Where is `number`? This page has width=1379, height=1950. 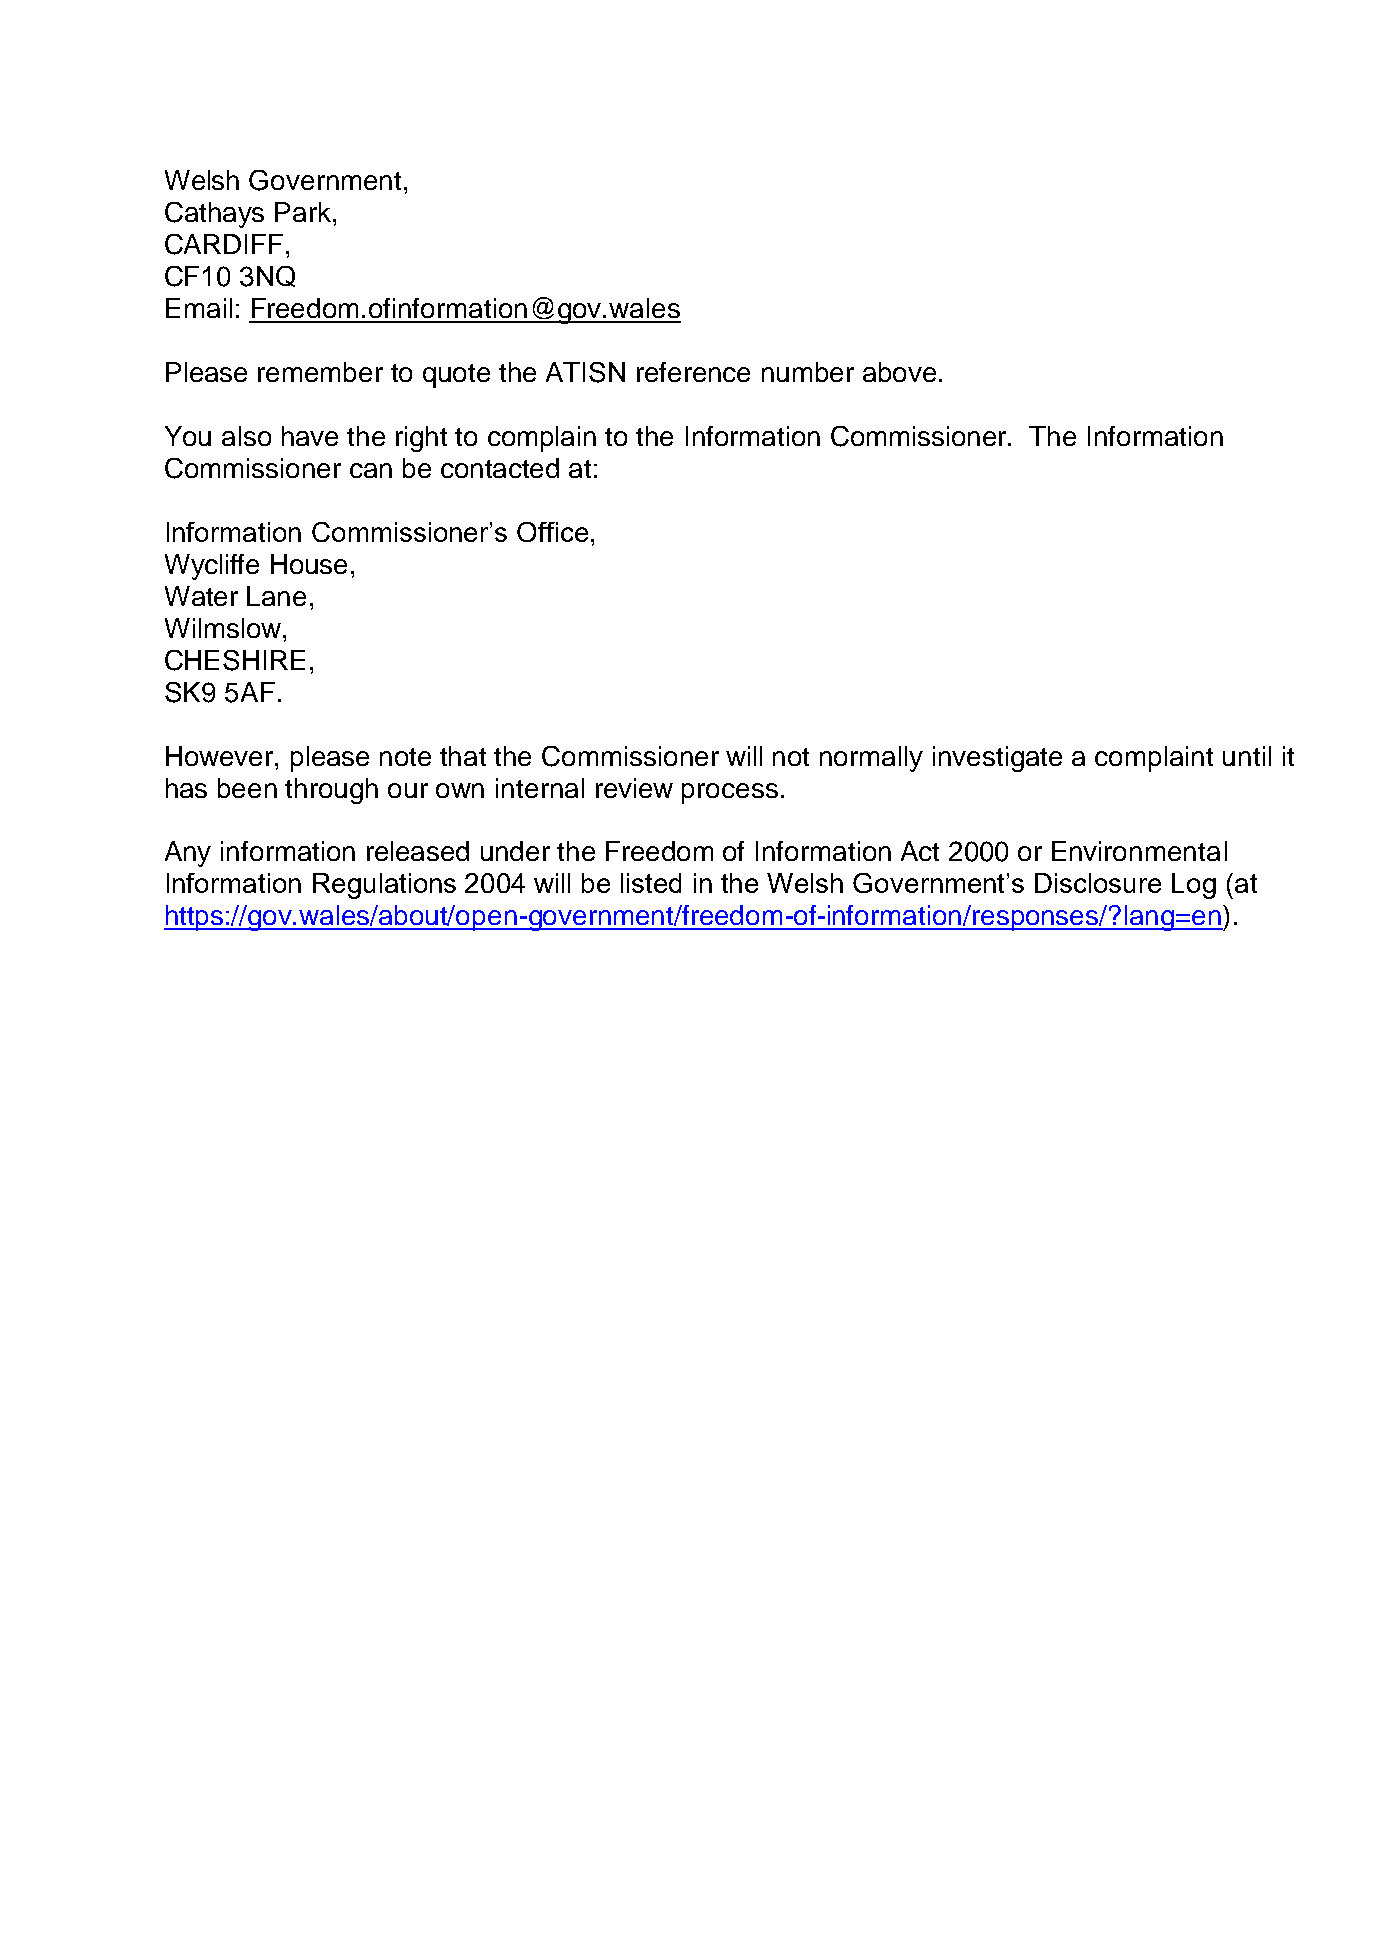 number is located at coordinates (808, 372).
